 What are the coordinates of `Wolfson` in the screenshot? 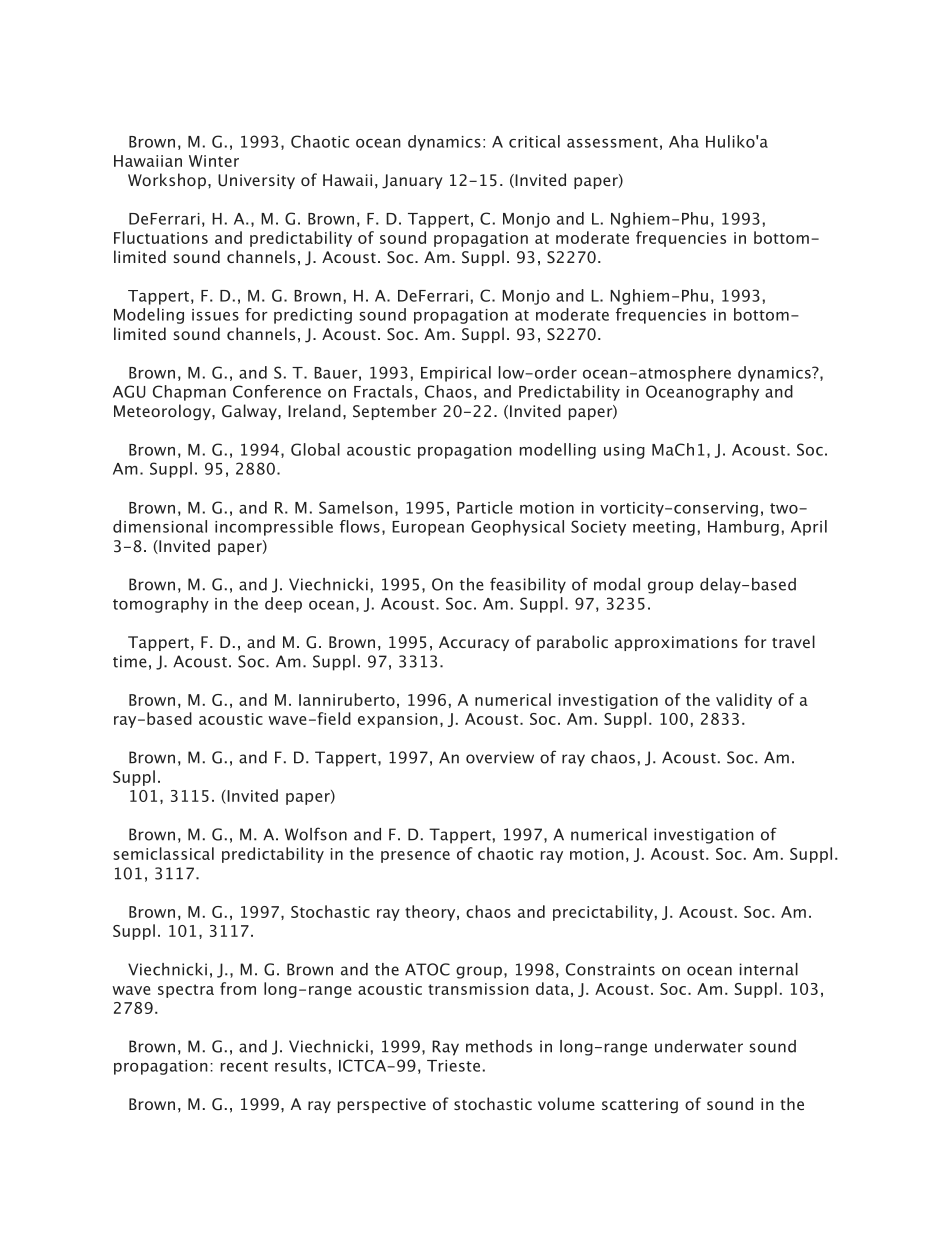 It's located at (316, 834).
